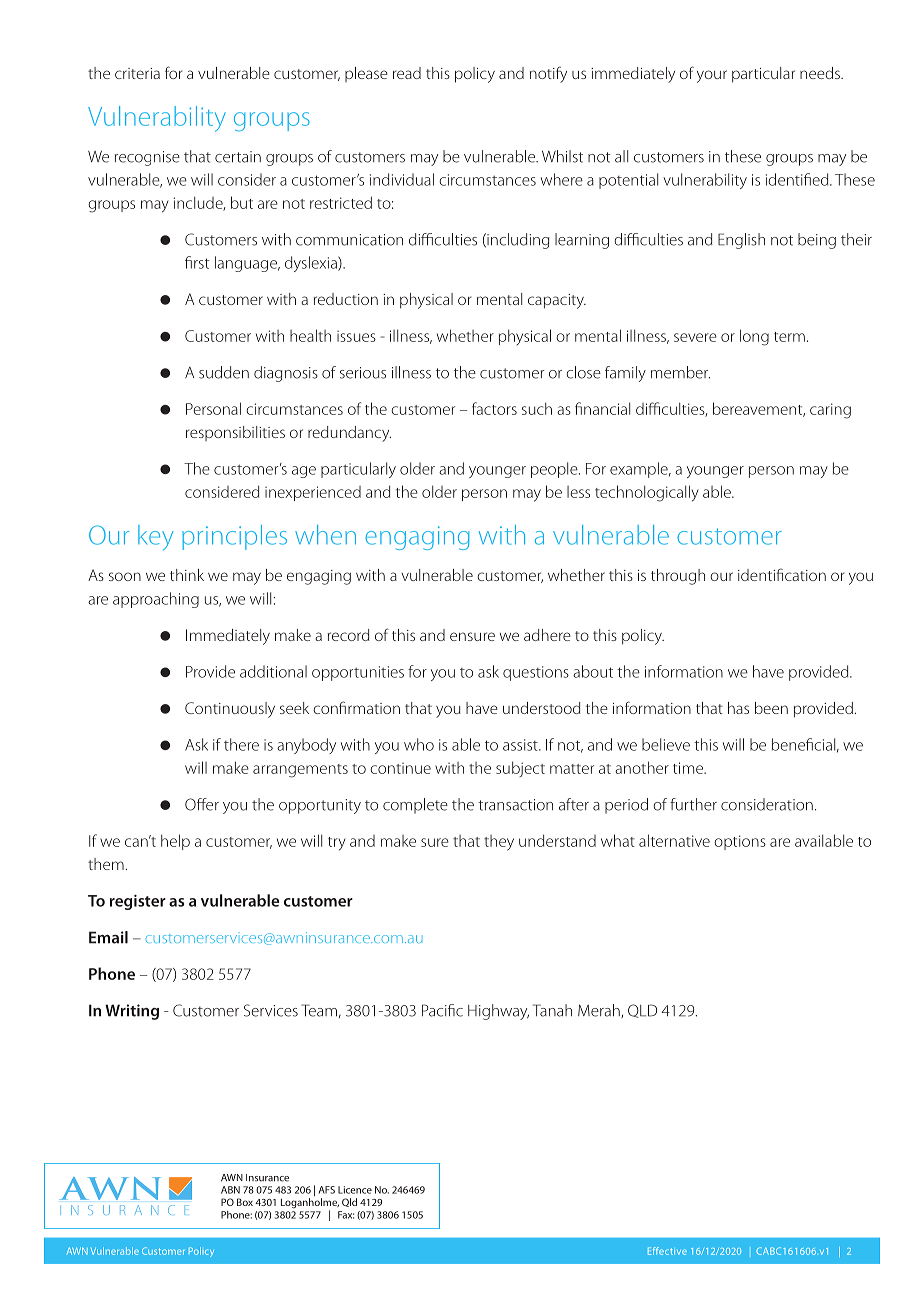 The width and height of the screenshot is (924, 1308). I want to click on long, so click(754, 337).
